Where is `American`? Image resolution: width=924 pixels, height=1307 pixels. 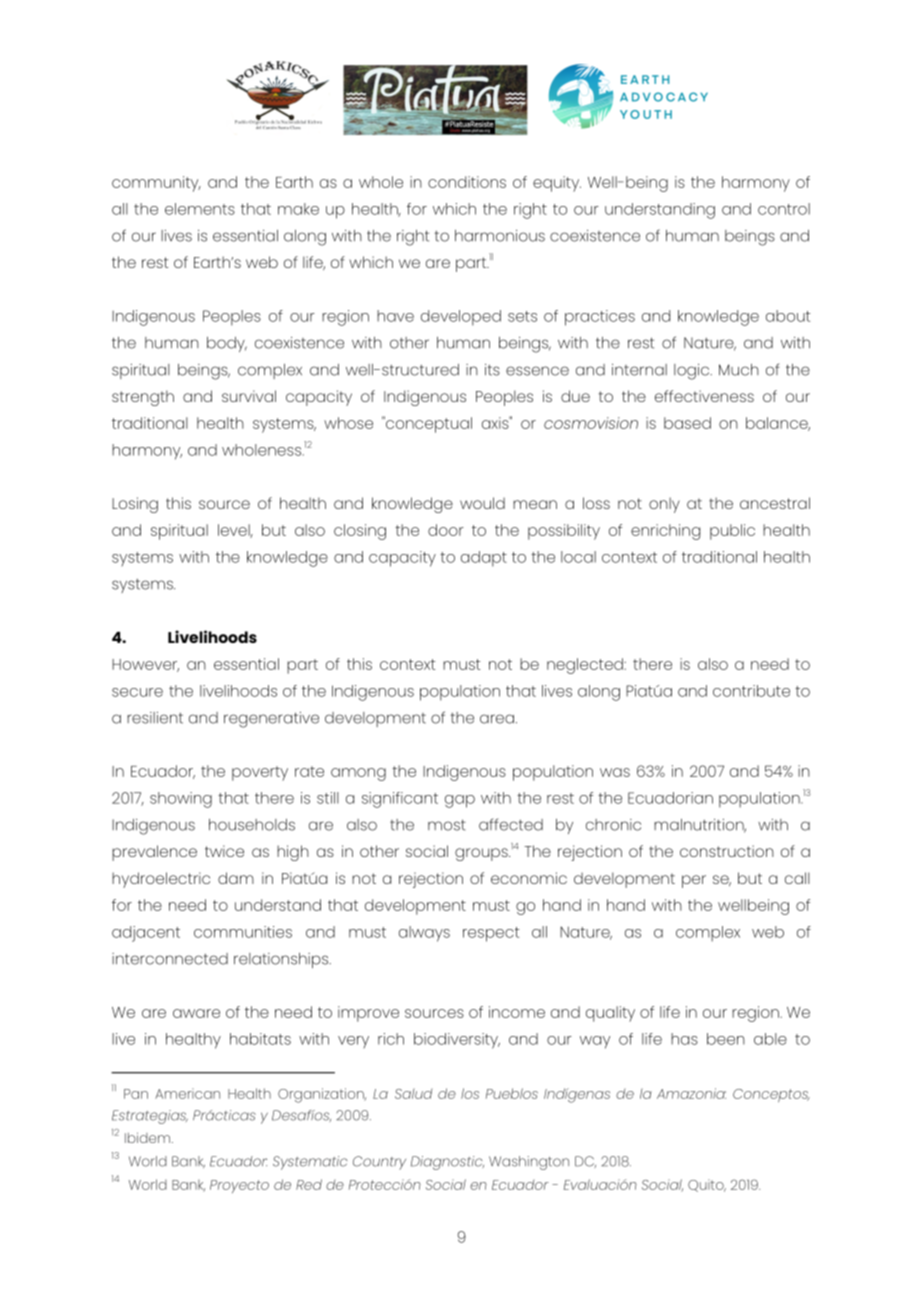
American is located at coordinates (187, 1093).
